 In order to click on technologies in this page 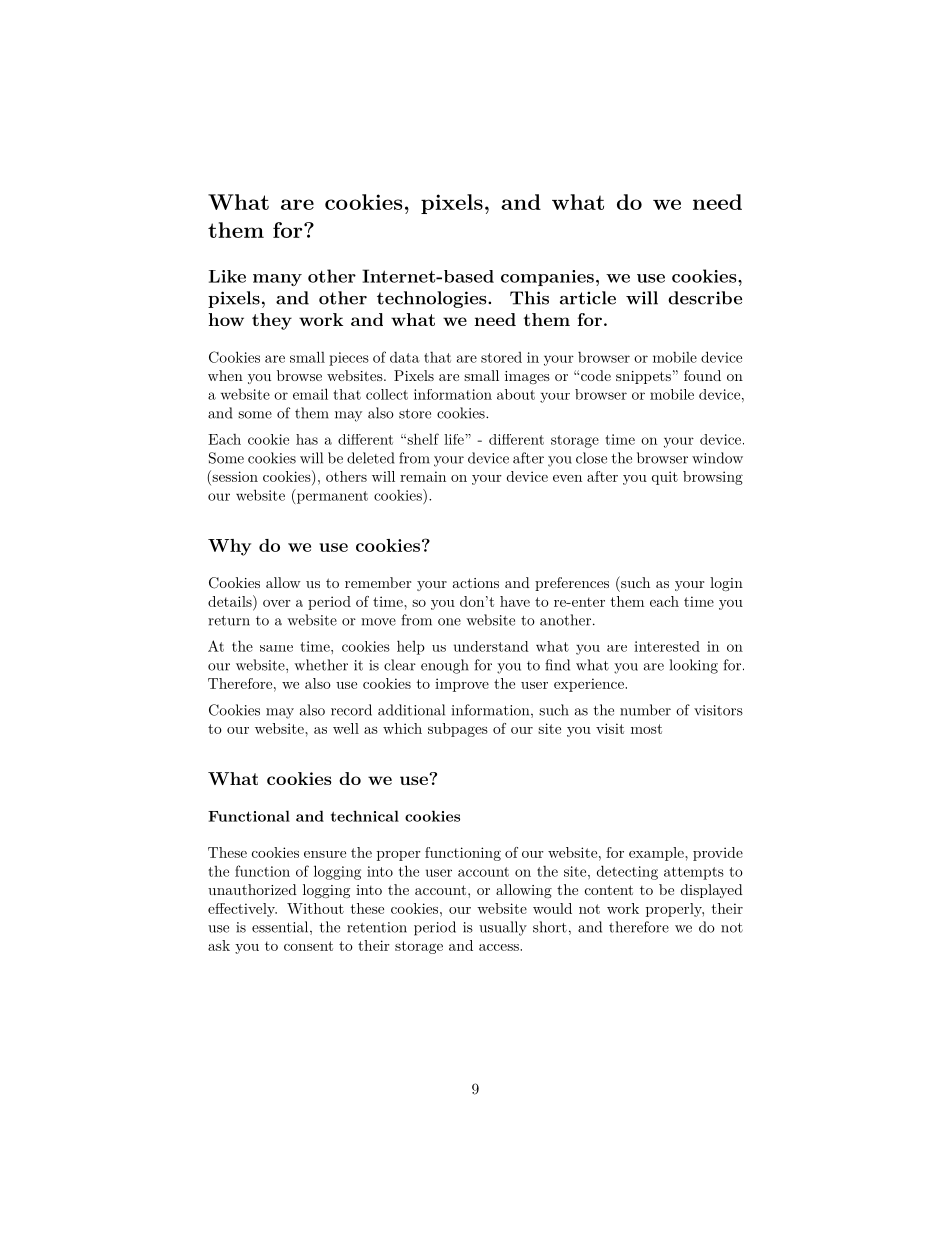, I will do `click(433, 299)`.
